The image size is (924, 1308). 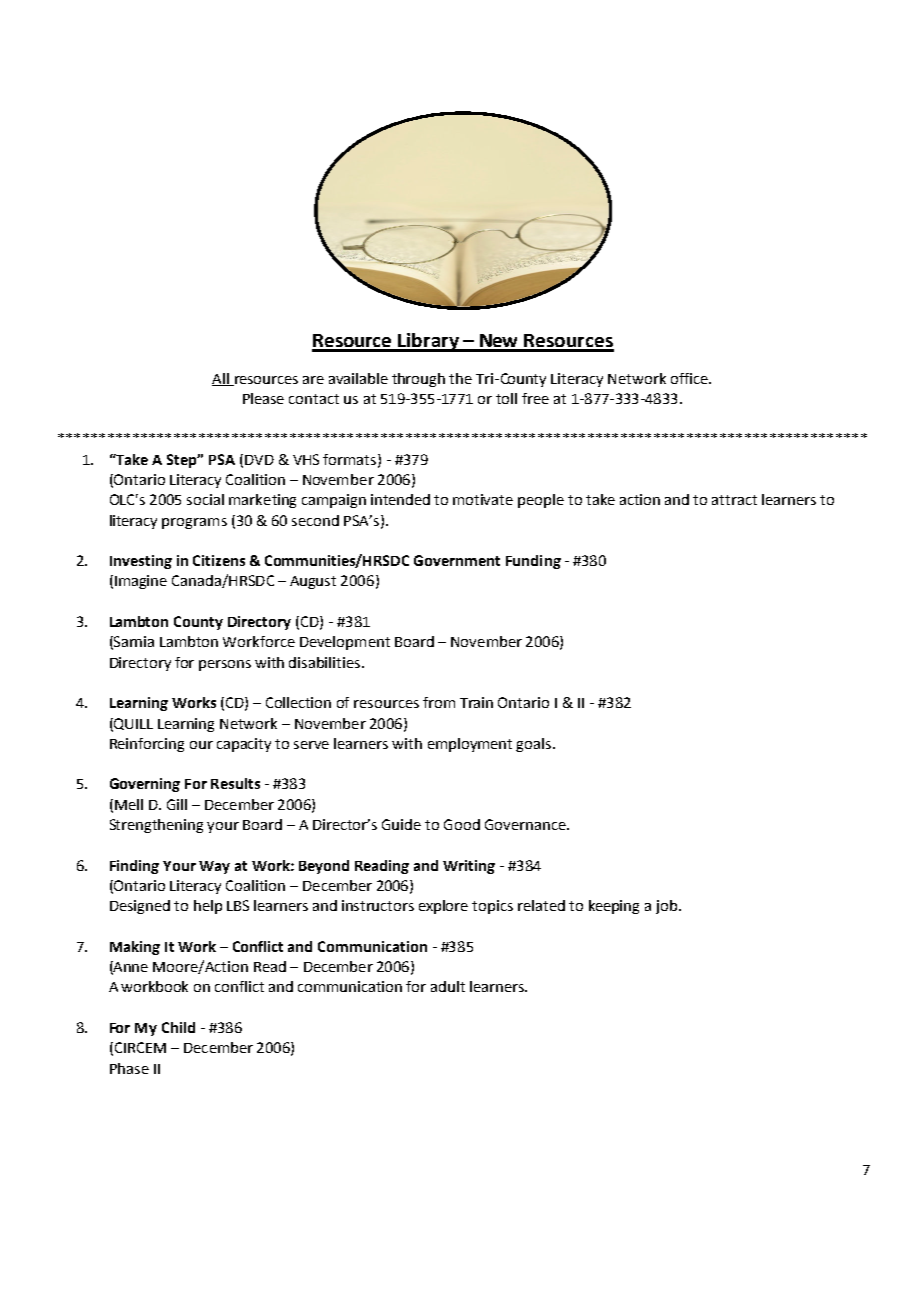 What do you see at coordinates (734, 500) in the screenshot?
I see `attract` at bounding box center [734, 500].
